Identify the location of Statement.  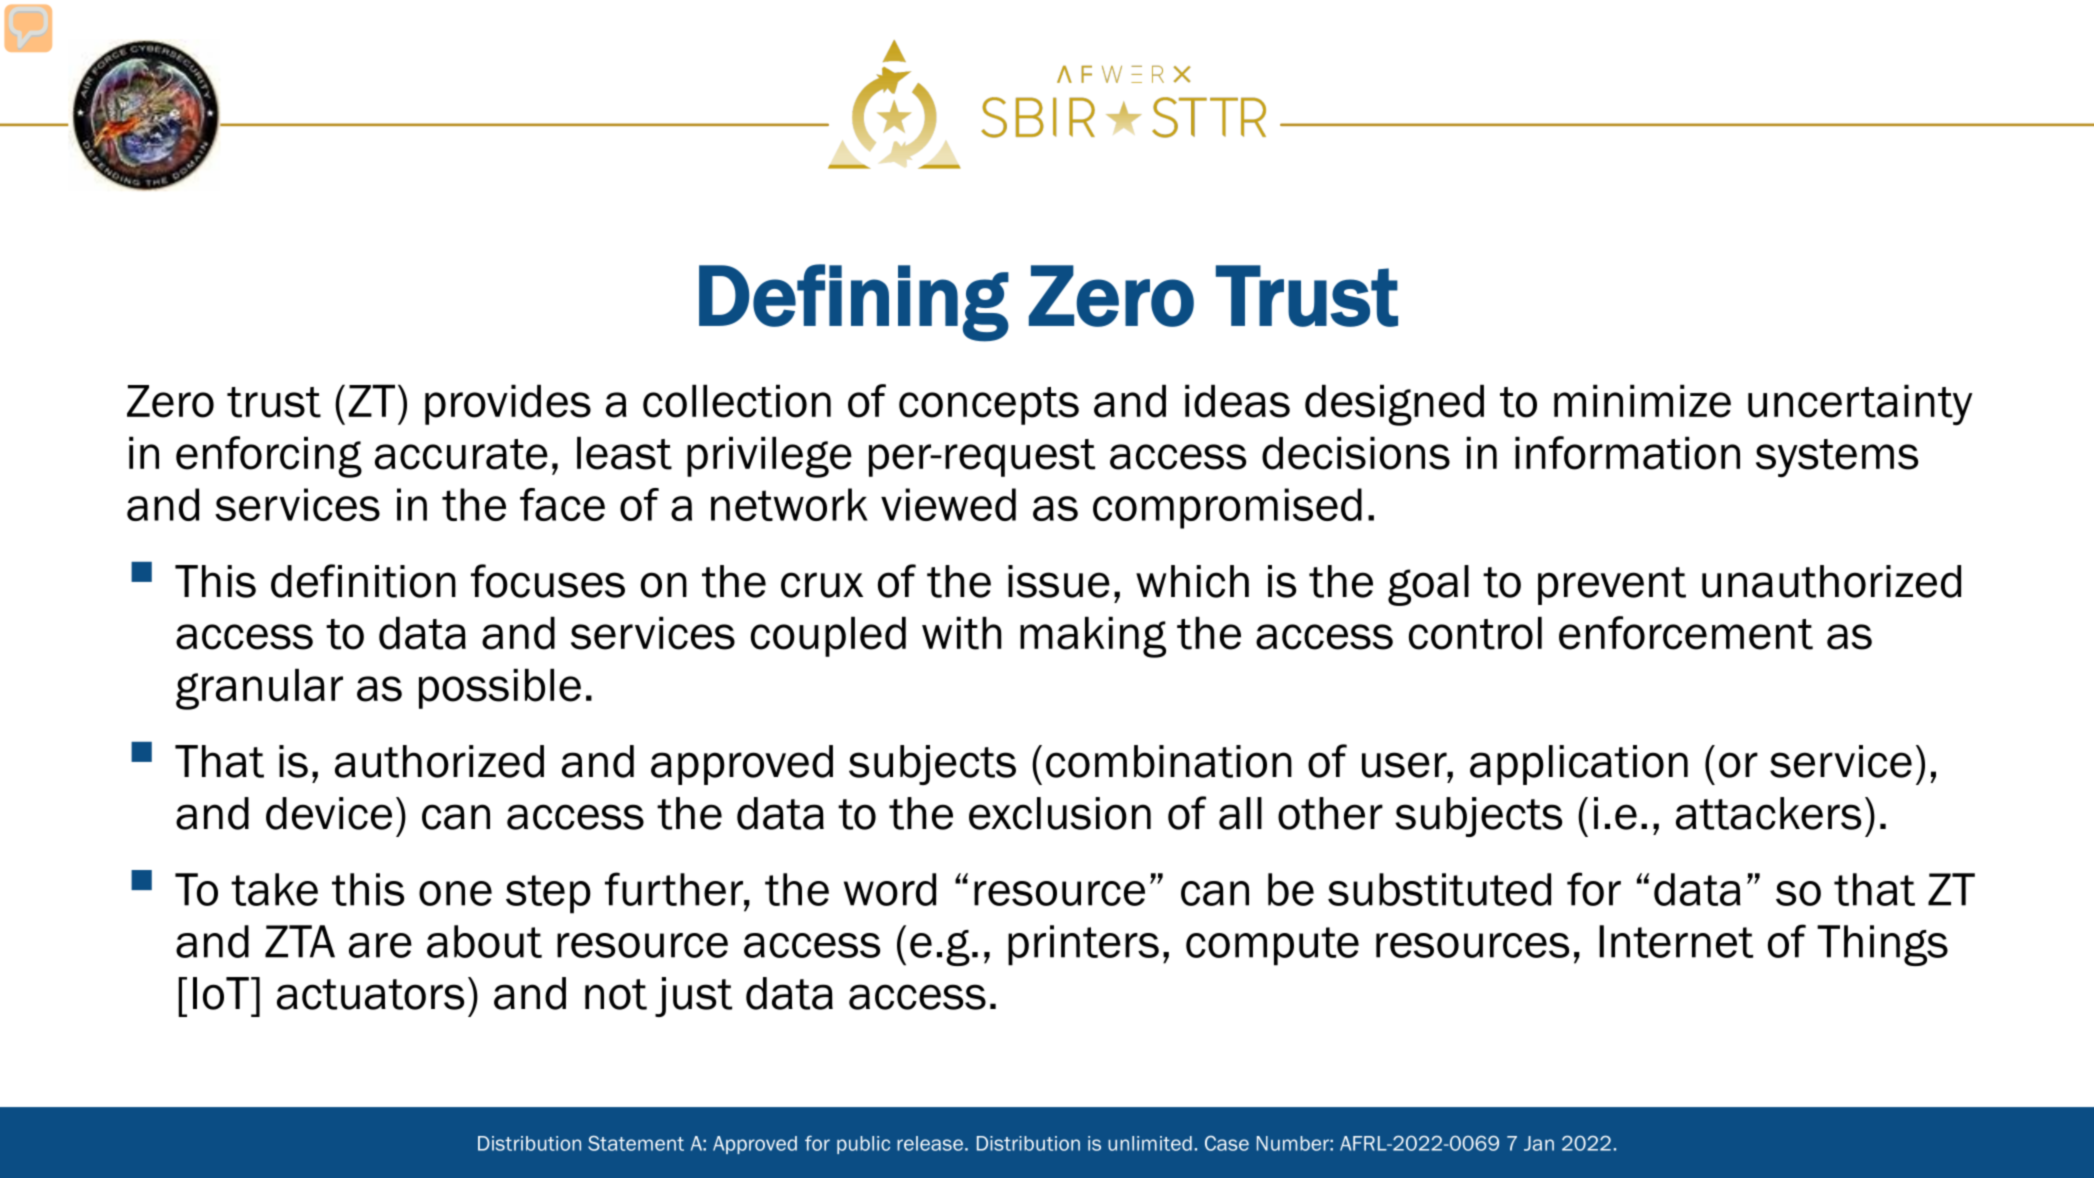
(636, 1143).
